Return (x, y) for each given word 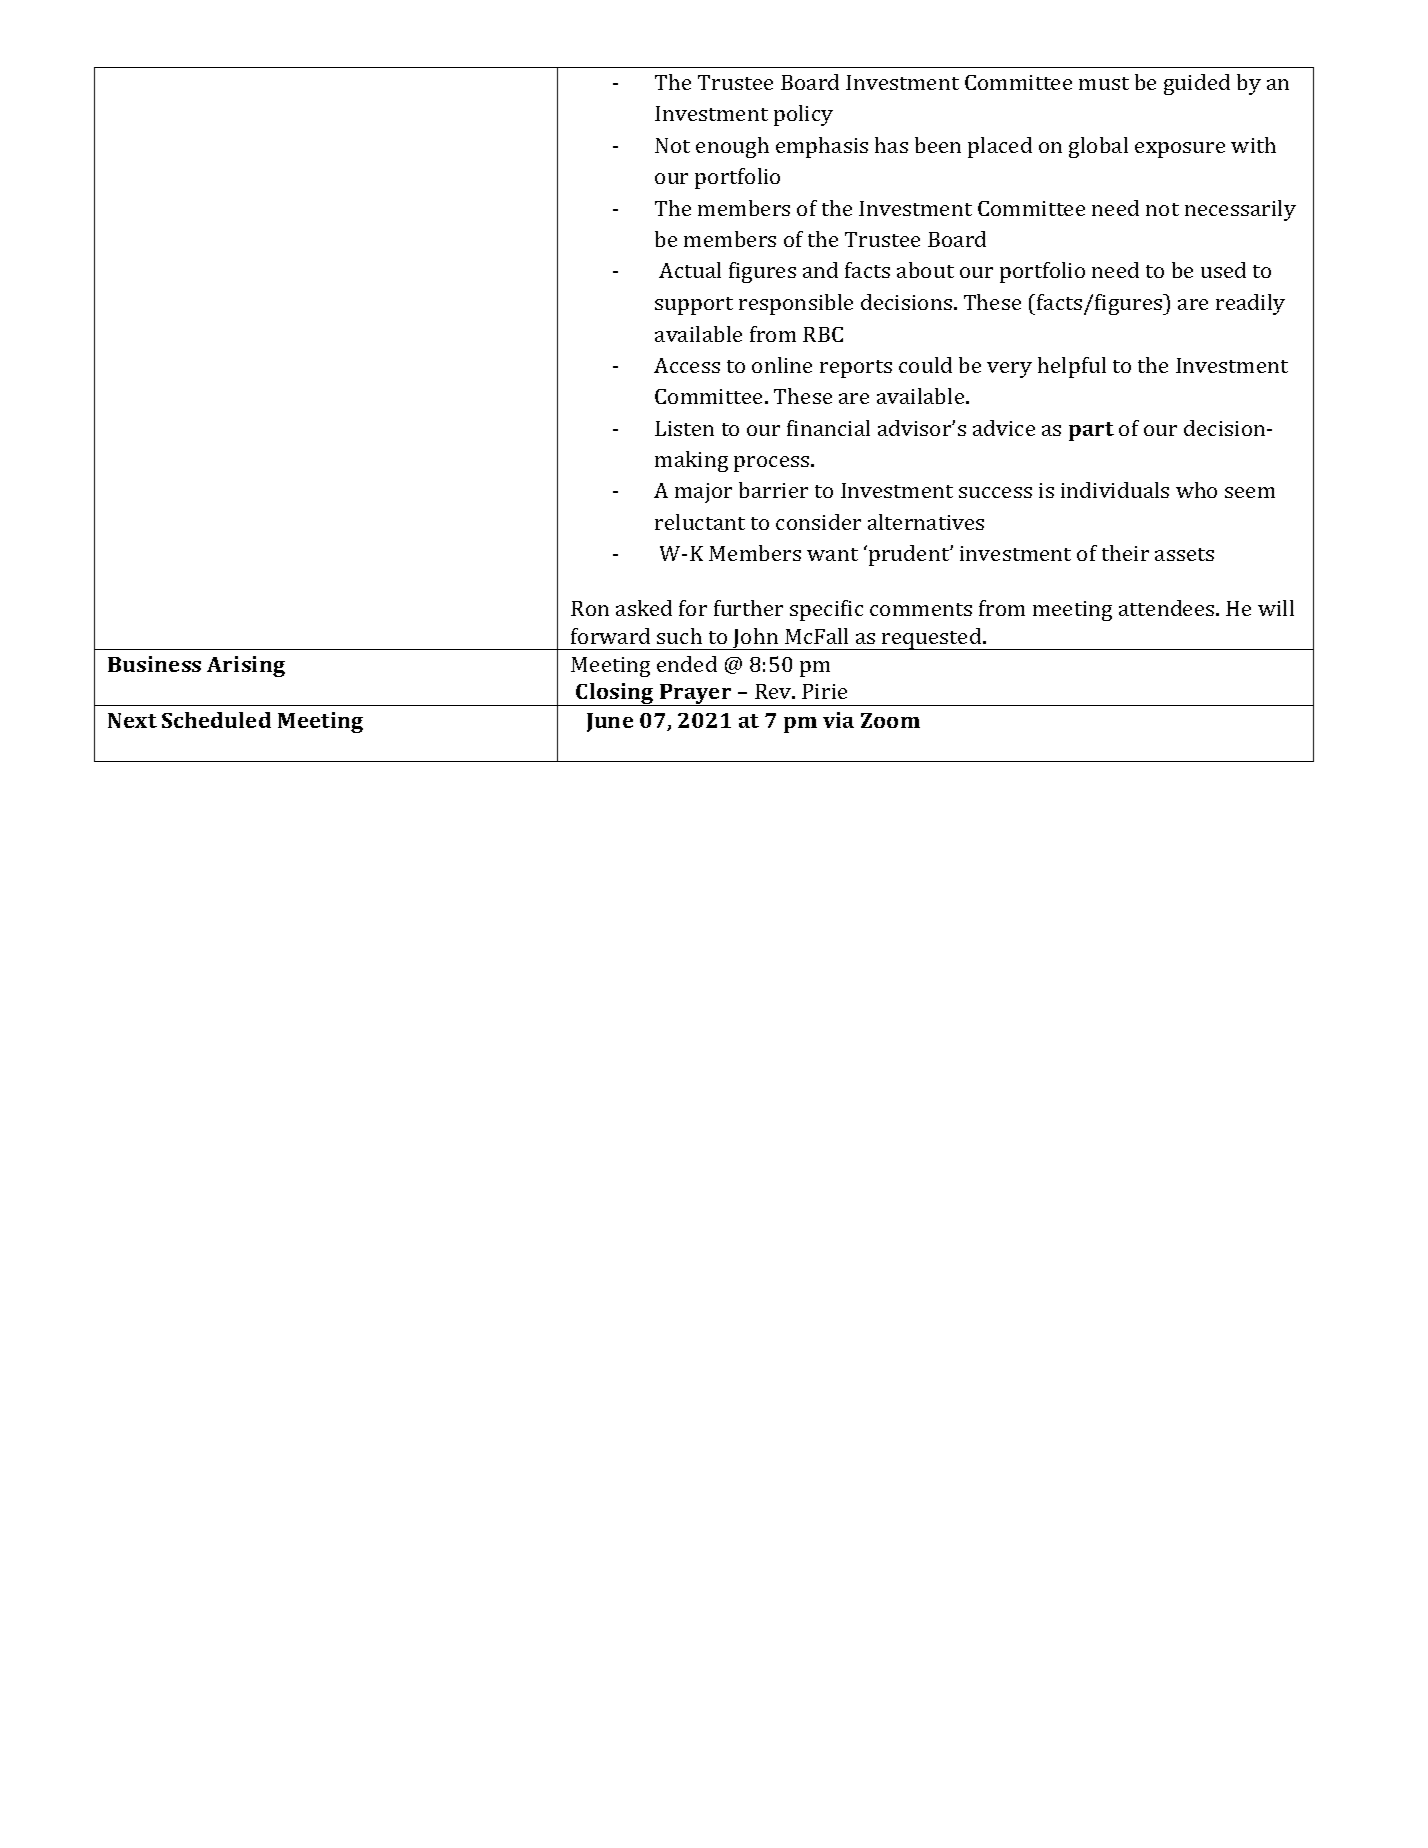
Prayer (696, 695)
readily (1250, 304)
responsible (796, 304)
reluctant (700, 522)
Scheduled (216, 720)
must (1104, 83)
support (694, 306)
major (703, 493)
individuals (1115, 490)
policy (803, 115)
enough (732, 147)
